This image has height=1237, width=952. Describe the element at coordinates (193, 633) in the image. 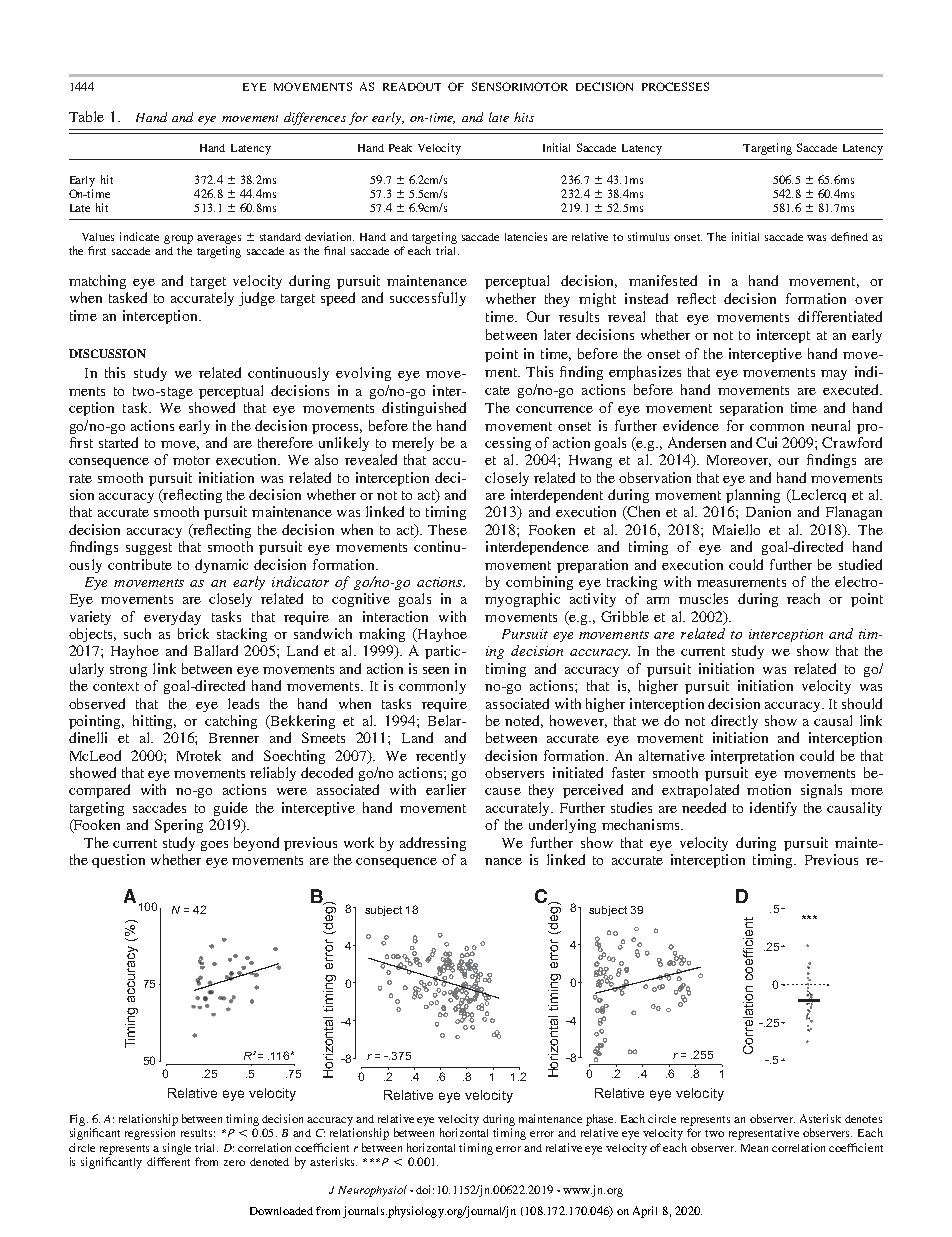

I see `brick` at that location.
